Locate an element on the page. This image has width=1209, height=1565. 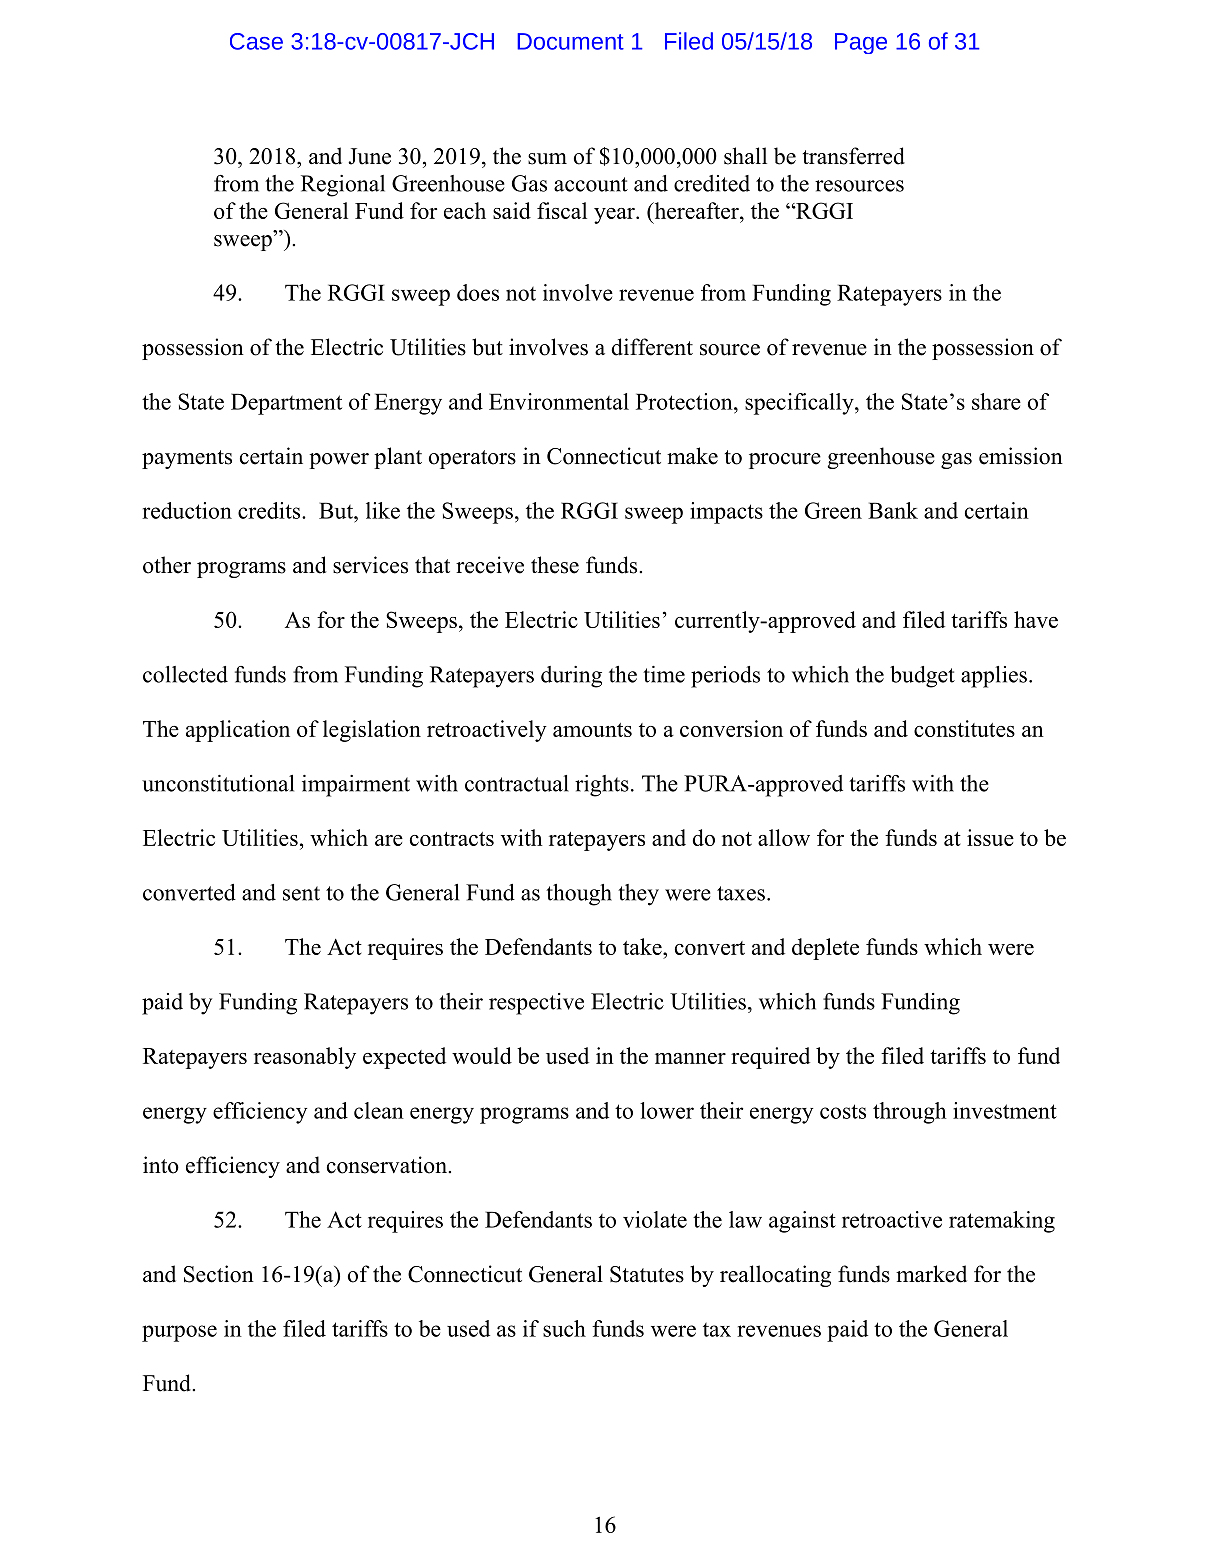
Case is located at coordinates (256, 41).
